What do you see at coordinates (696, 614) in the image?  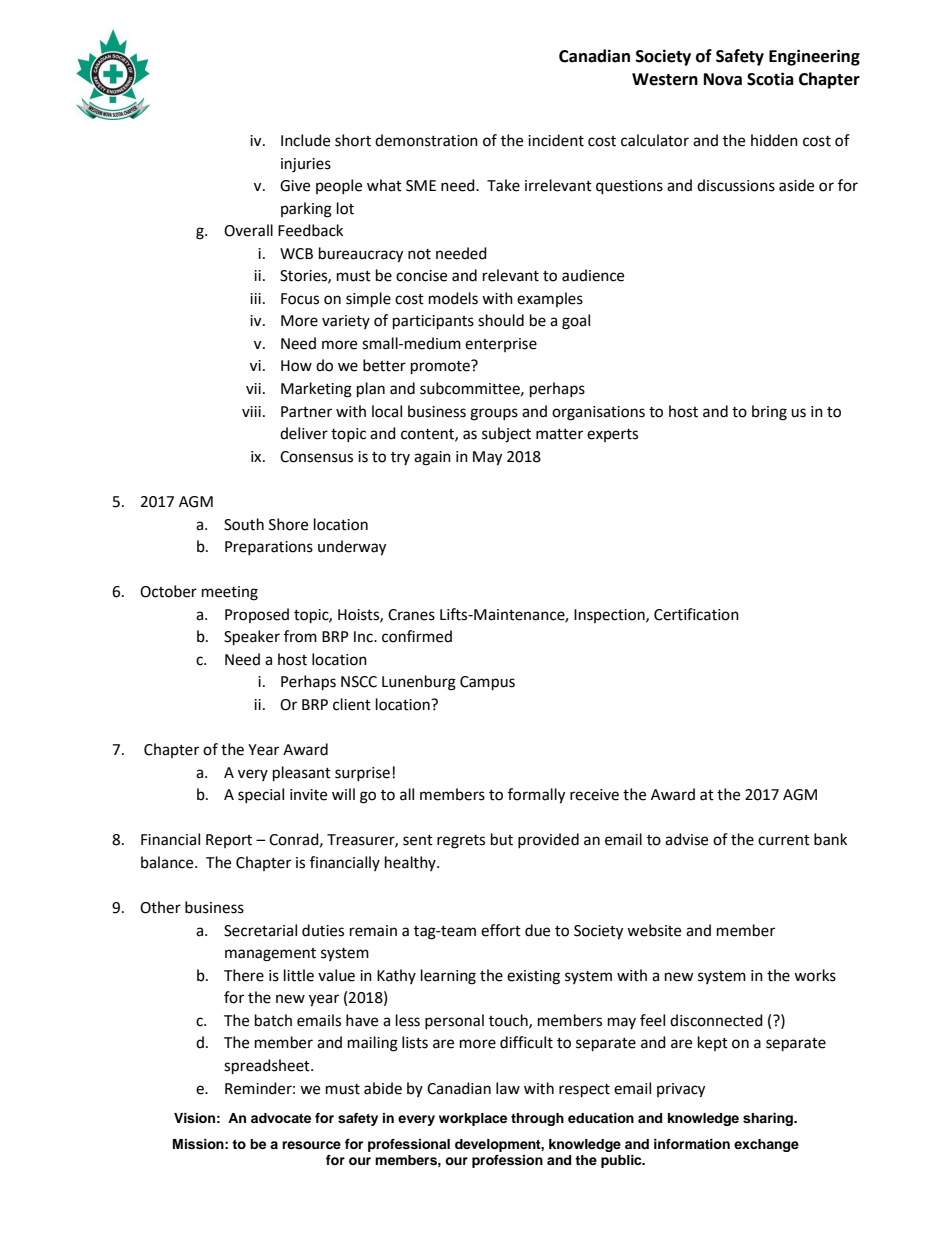 I see `Certification` at bounding box center [696, 614].
